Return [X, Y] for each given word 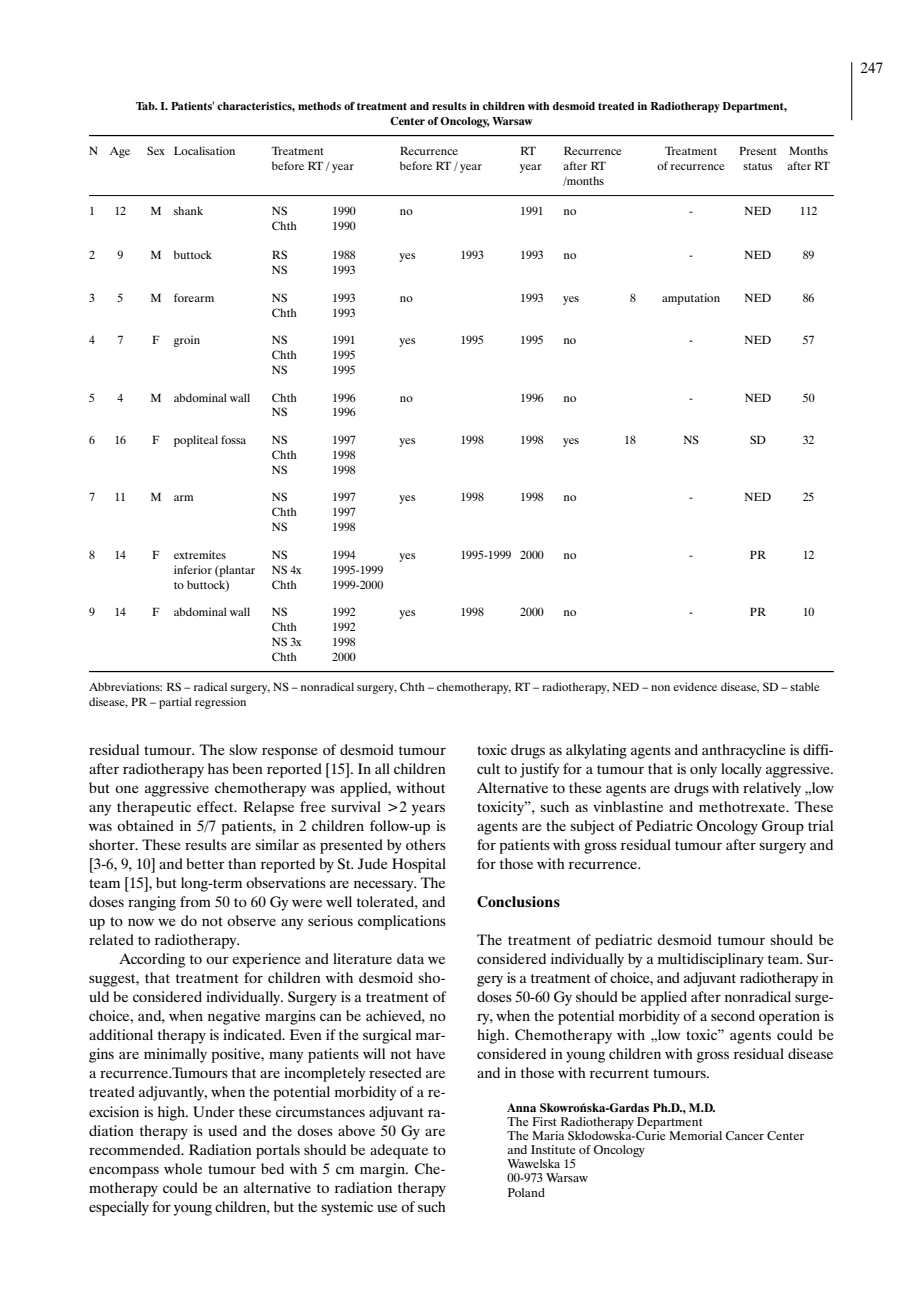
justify [539, 770]
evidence [695, 686]
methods [319, 106]
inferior [193, 569]
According [152, 960]
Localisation [204, 150]
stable [805, 686]
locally [741, 770]
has [218, 768]
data [410, 958]
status [758, 166]
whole [183, 1168]
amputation [691, 299]
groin [187, 341]
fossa [233, 439]
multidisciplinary [711, 960]
